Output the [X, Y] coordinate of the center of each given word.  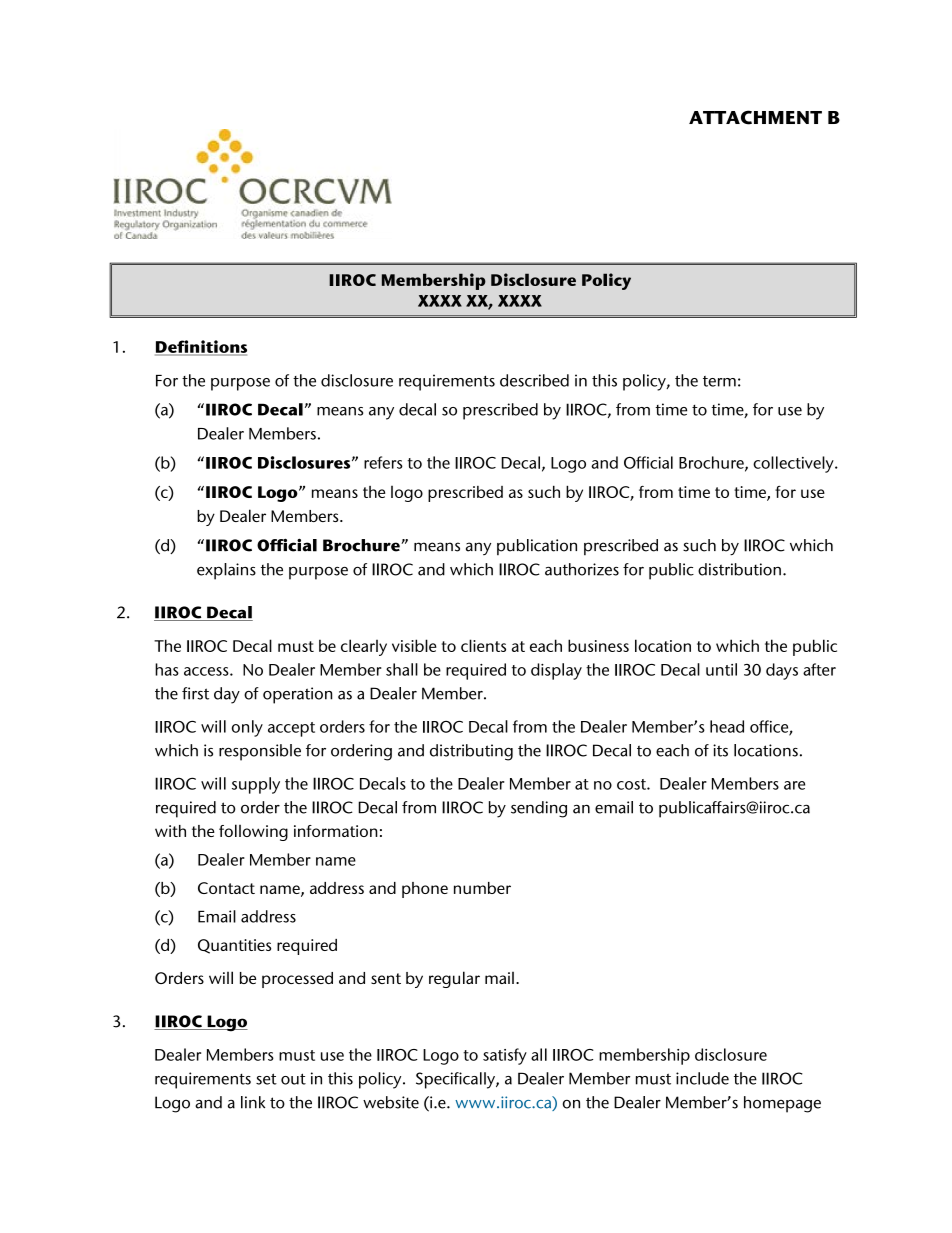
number [482, 888]
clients [483, 645]
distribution [739, 569]
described [534, 380]
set [266, 1079]
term [719, 381]
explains [226, 571]
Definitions [201, 347]
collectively [794, 464]
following [253, 832]
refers [383, 462]
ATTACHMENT [755, 117]
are [794, 785]
